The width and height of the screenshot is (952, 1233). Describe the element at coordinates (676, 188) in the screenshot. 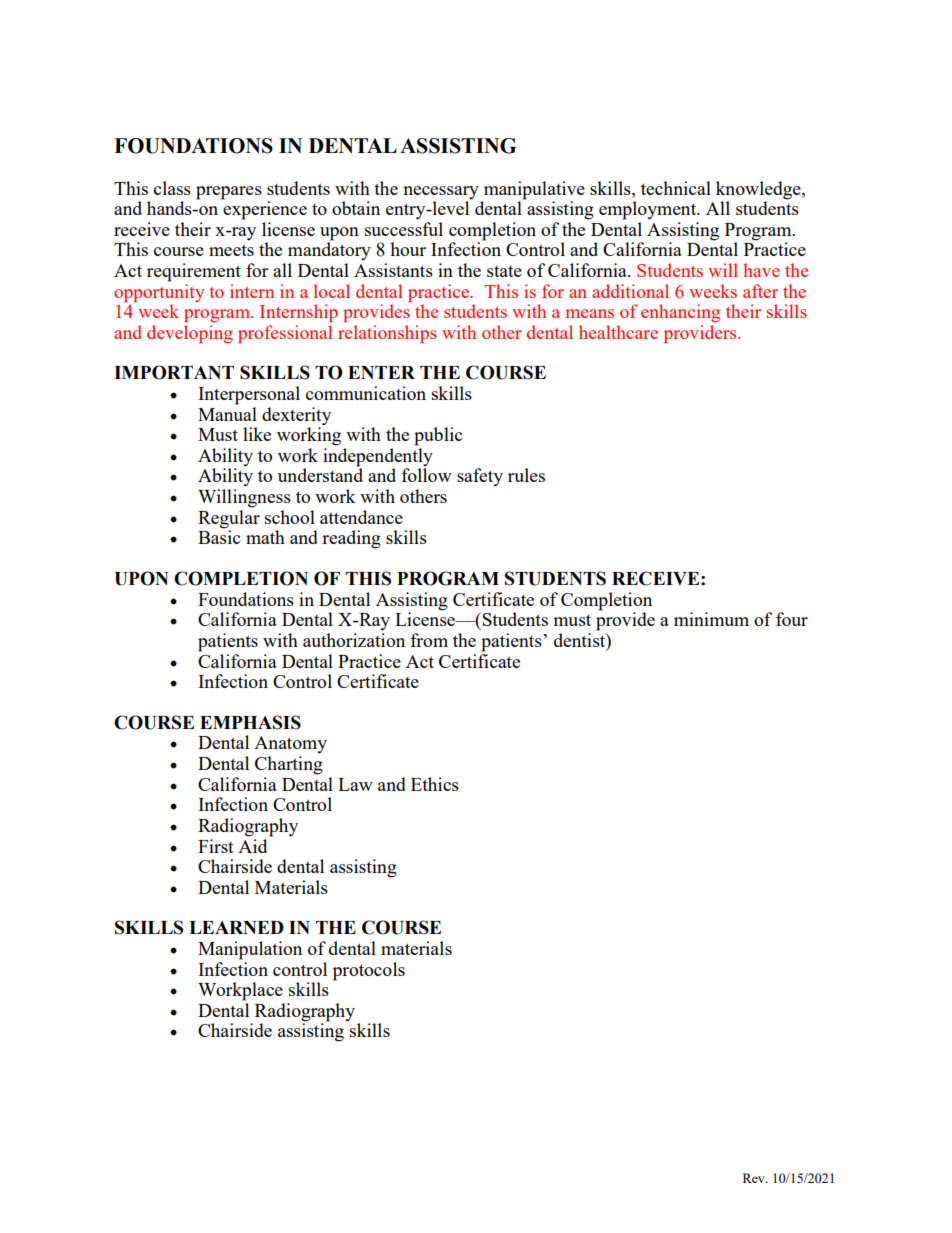

I see `technical` at that location.
